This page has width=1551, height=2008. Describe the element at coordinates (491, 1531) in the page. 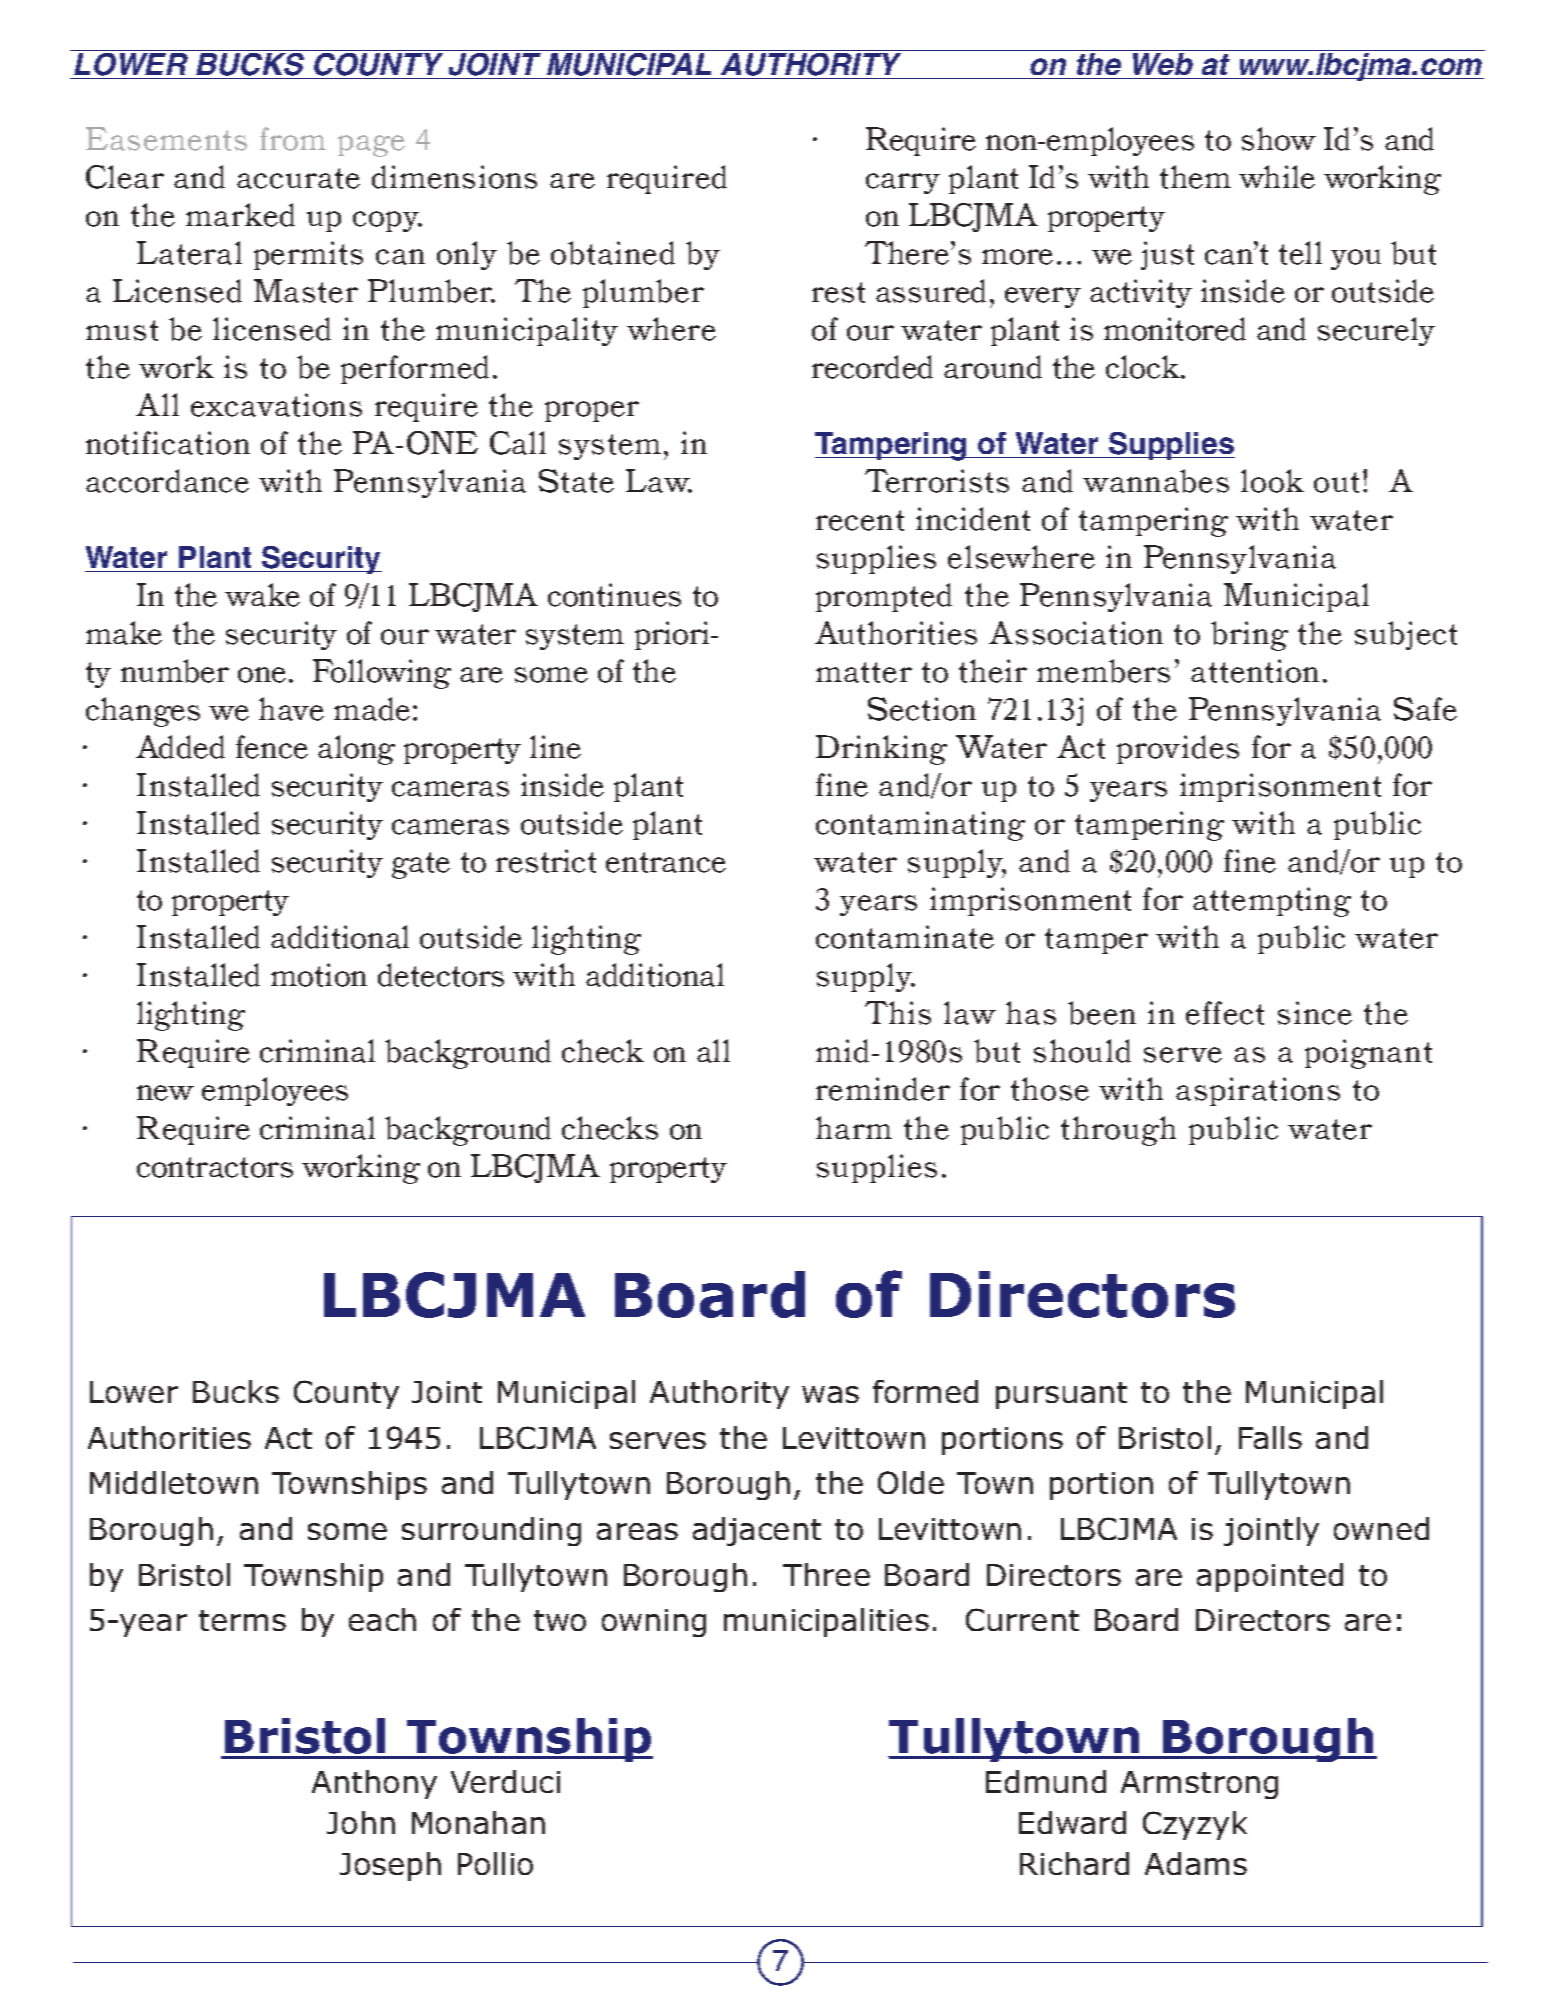

I see `surrounding` at that location.
